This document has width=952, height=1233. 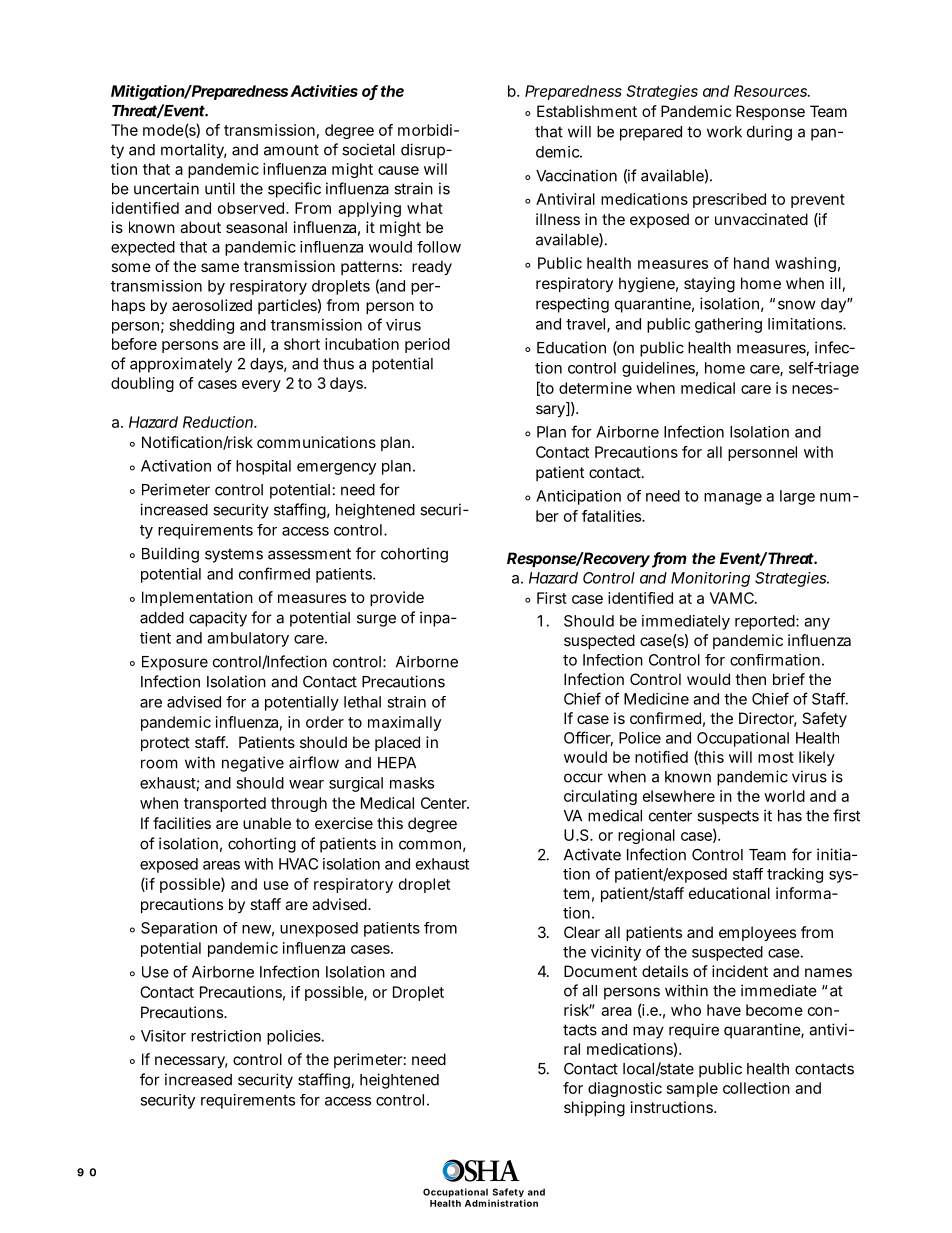 I want to click on capacity, so click(x=218, y=619).
